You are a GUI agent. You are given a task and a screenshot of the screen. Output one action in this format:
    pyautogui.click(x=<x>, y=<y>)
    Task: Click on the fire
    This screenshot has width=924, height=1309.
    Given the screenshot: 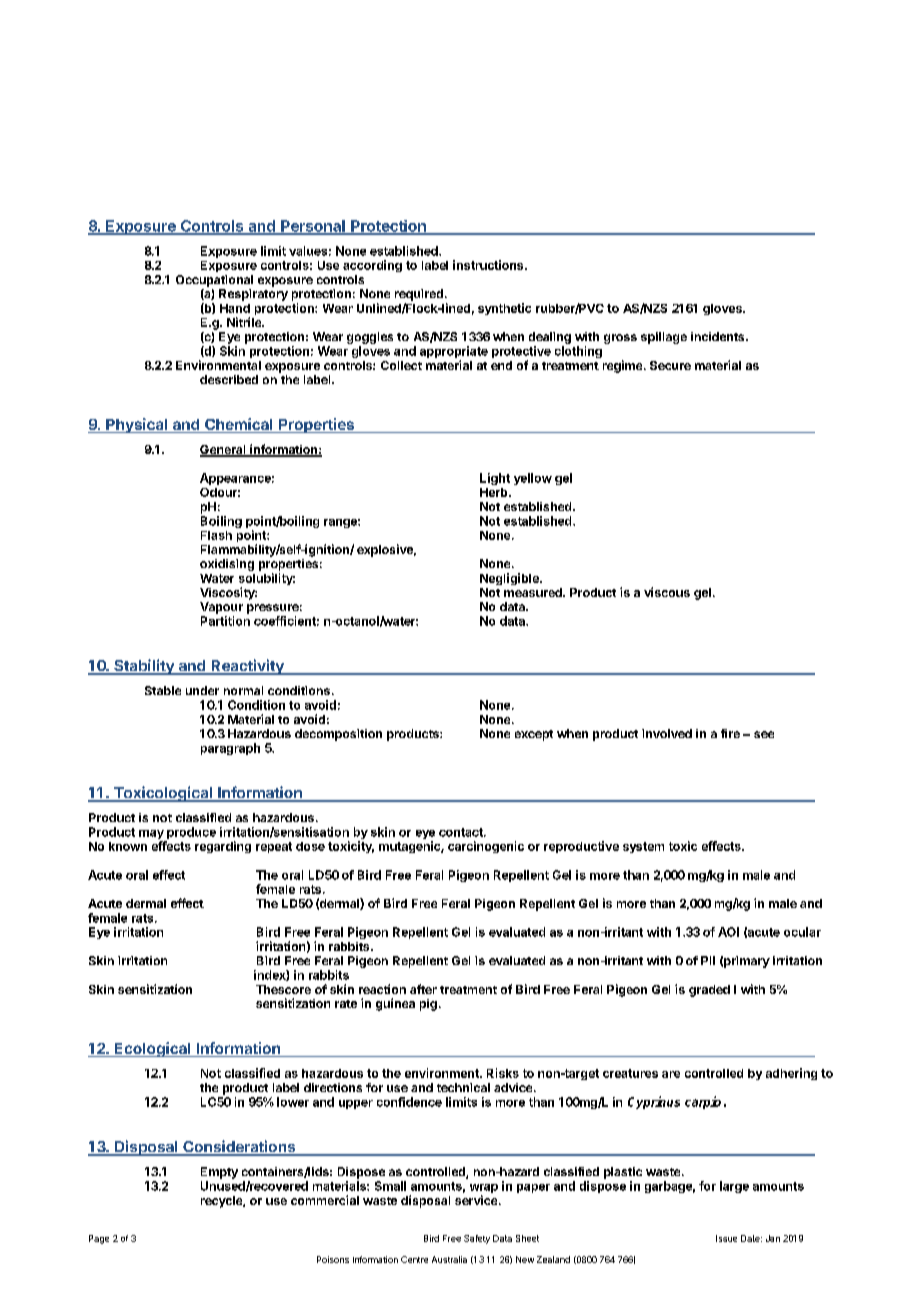 What is the action you would take?
    pyautogui.click(x=730, y=733)
